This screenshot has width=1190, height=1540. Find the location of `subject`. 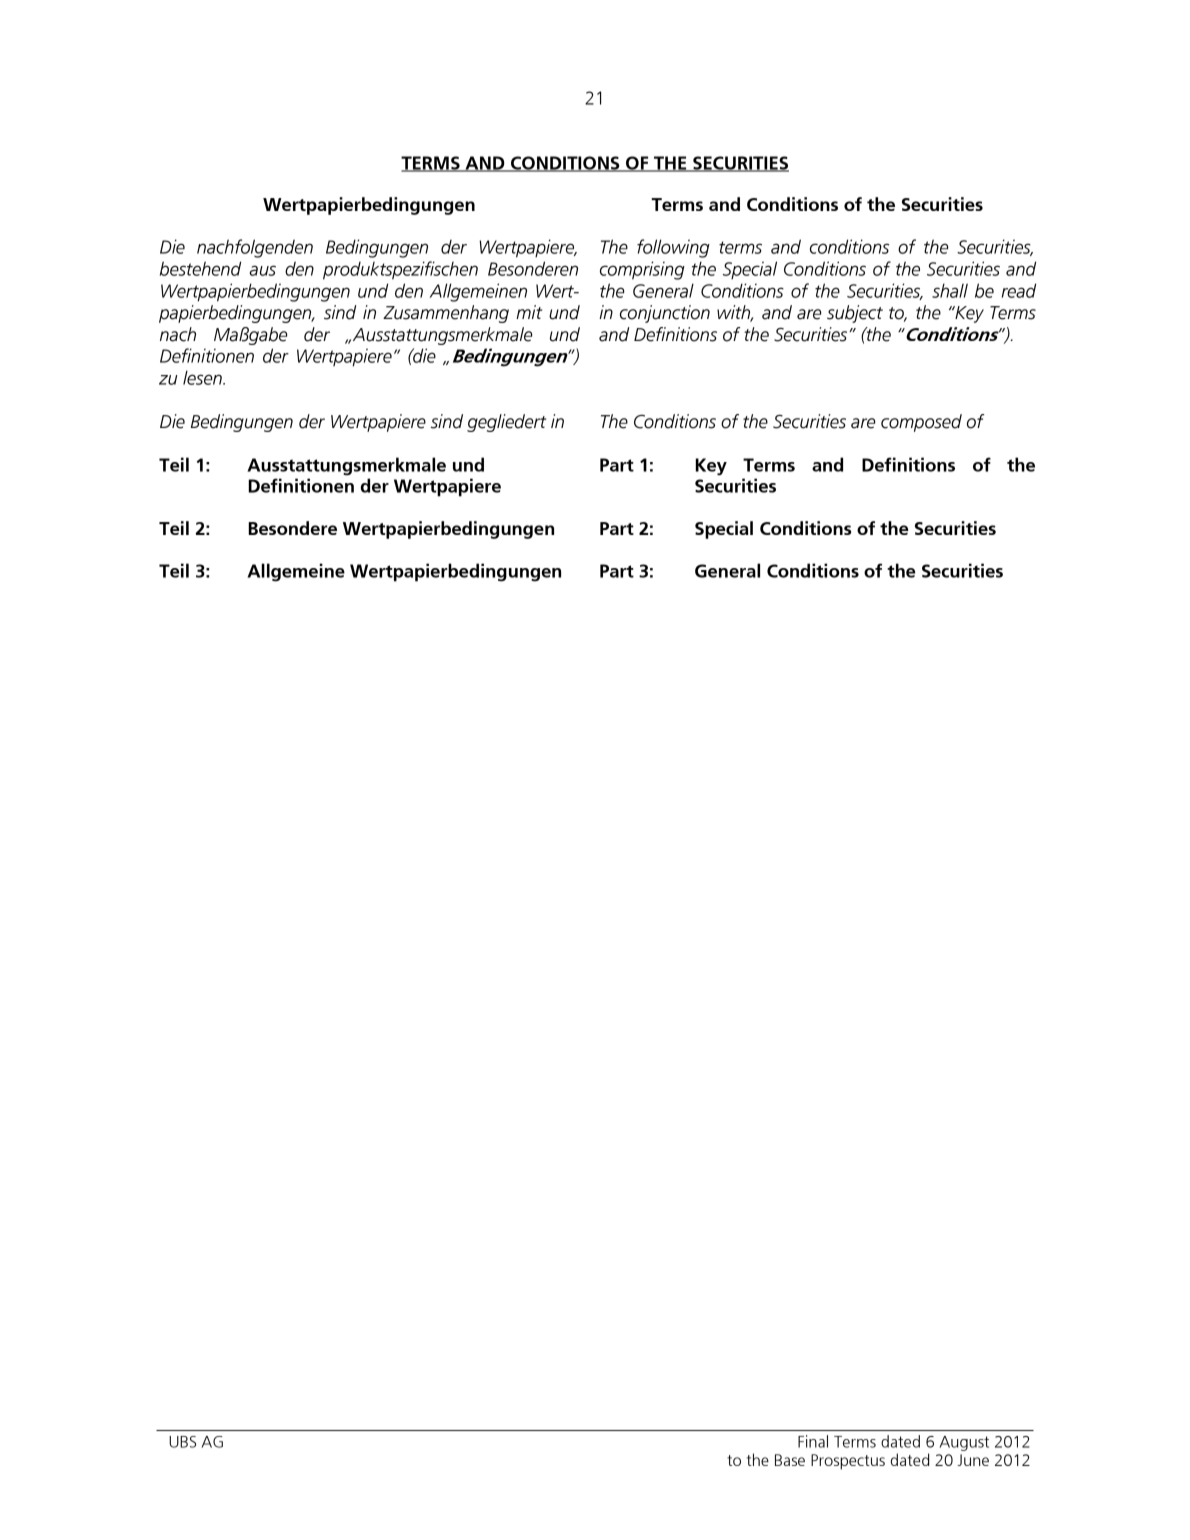

subject is located at coordinates (855, 314).
